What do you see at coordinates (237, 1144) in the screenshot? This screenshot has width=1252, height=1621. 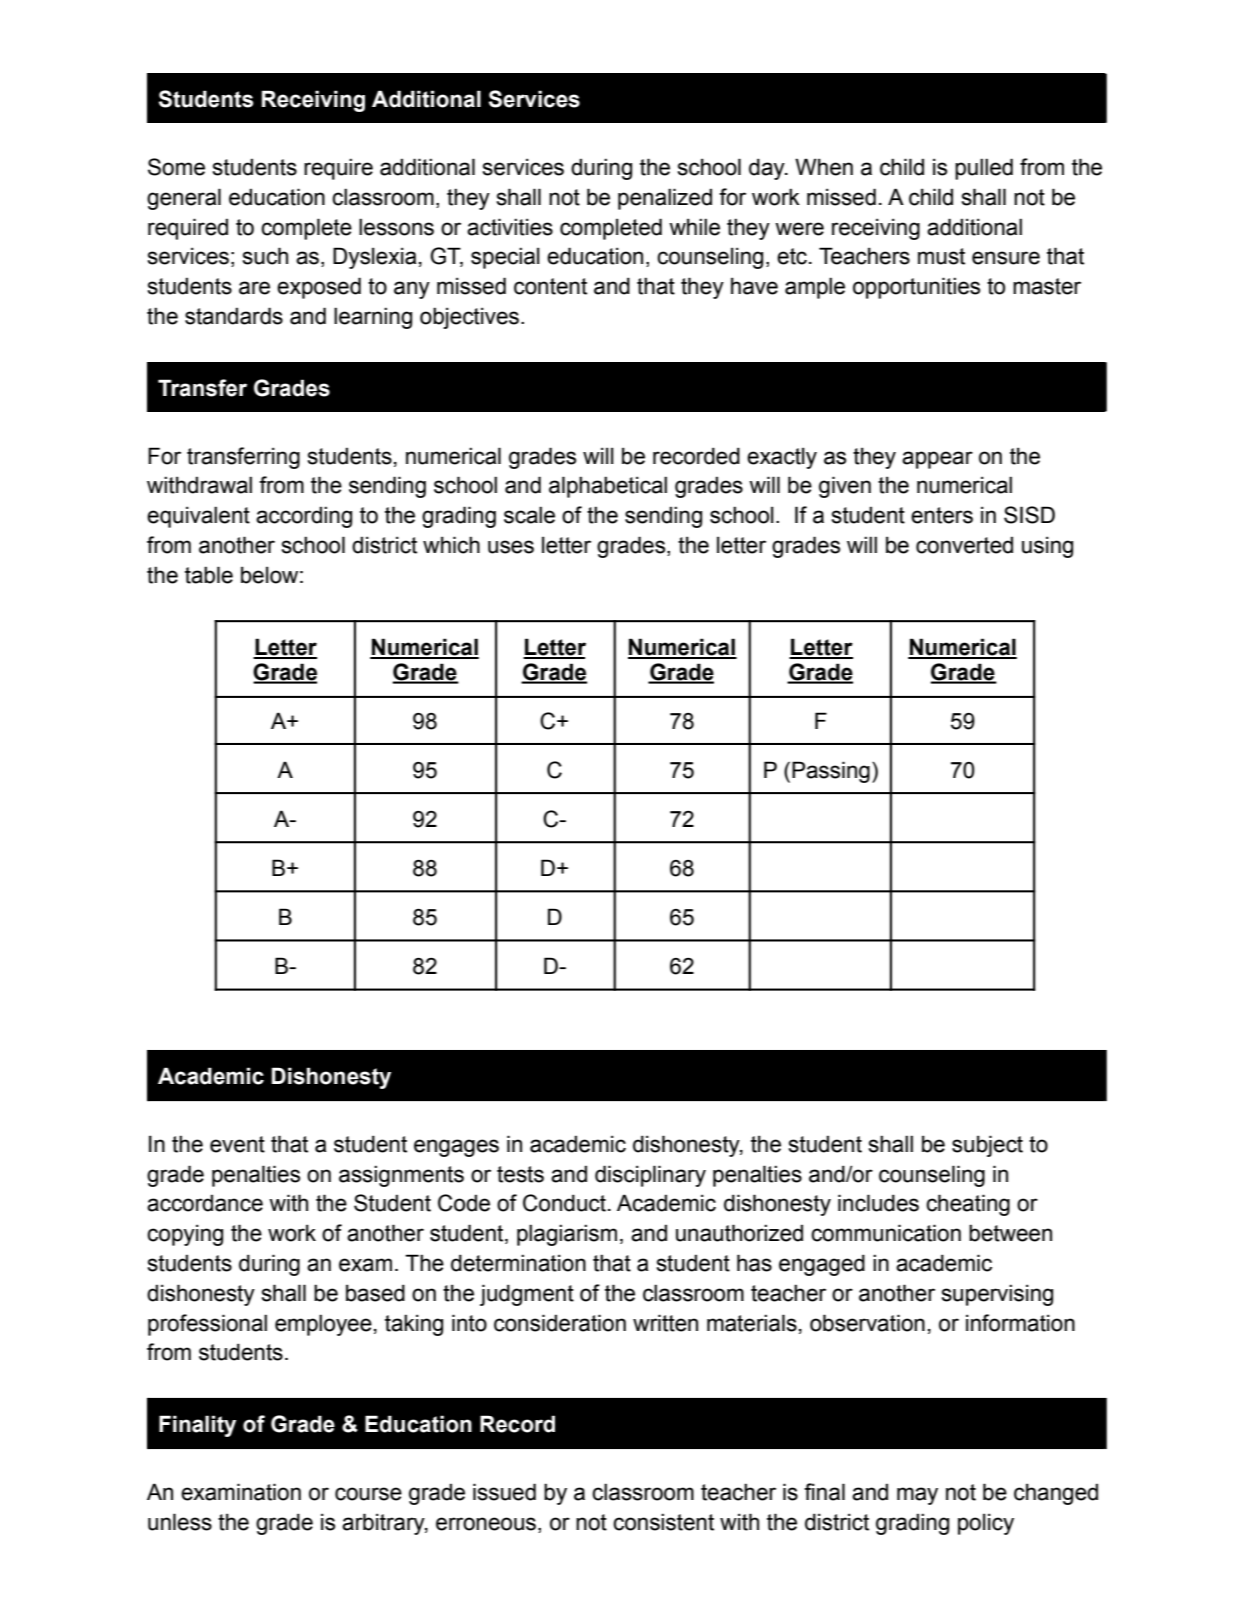 I see `event` at bounding box center [237, 1144].
